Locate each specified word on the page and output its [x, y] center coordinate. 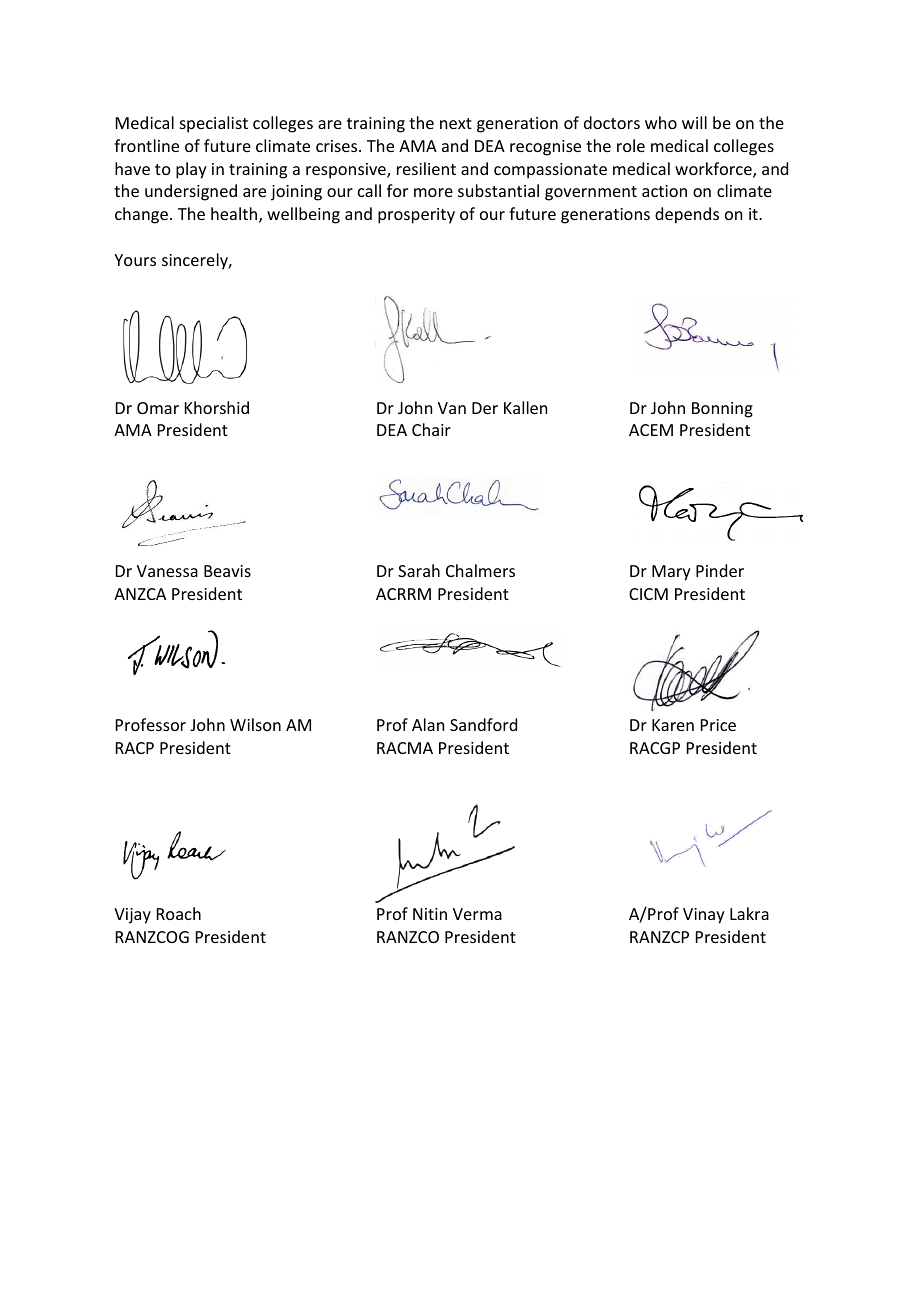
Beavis [227, 571]
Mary [671, 573]
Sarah [419, 570]
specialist [214, 124]
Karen [673, 725]
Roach [179, 913]
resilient [426, 168]
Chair [431, 429]
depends [687, 215]
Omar [158, 408]
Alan [428, 724]
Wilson [255, 724]
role [631, 145]
